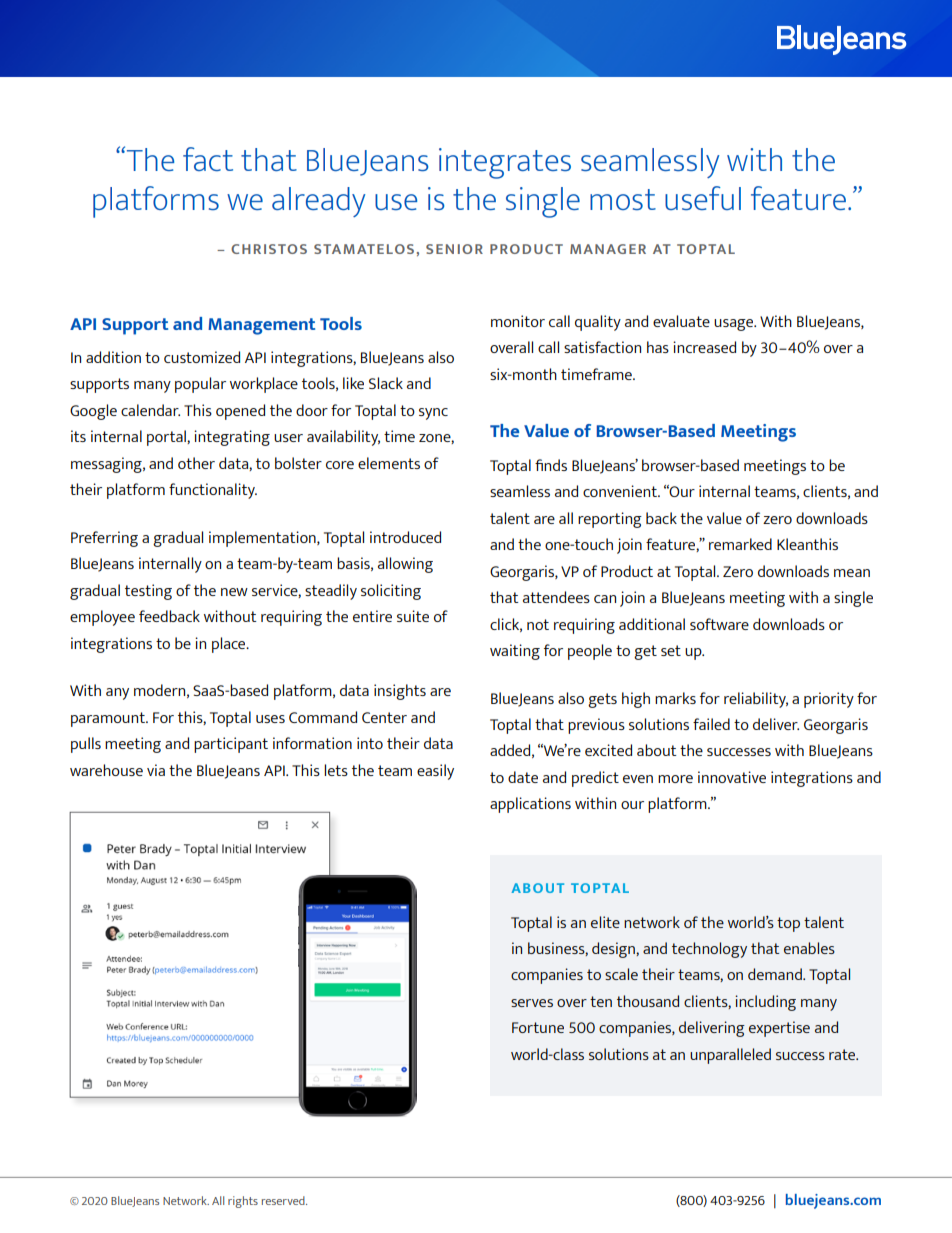  I want to click on CHRISTOS, so click(269, 249).
